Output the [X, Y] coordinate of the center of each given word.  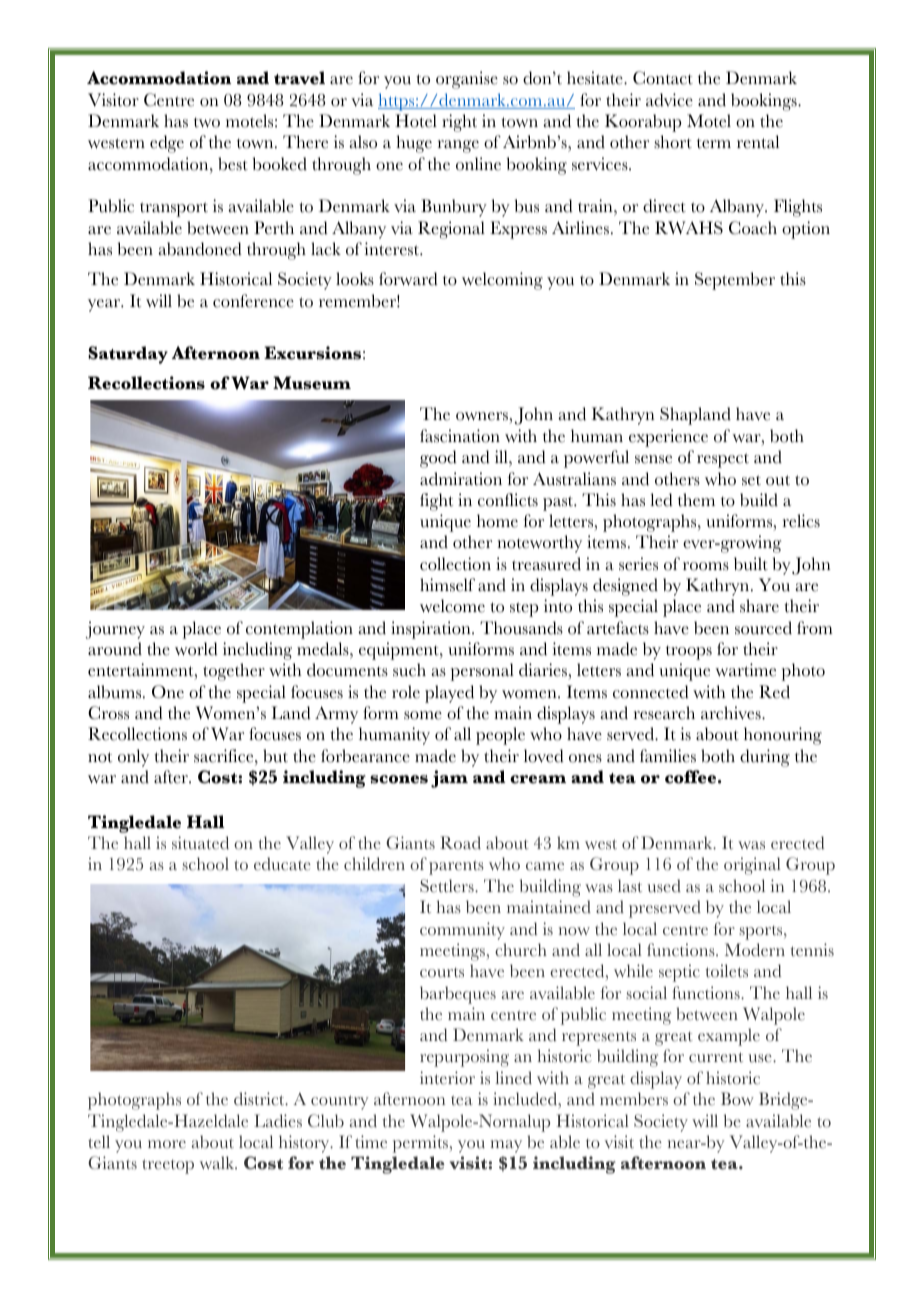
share [759, 606]
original [752, 866]
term [714, 143]
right [459, 123]
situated [200, 843]
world [196, 649]
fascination [460, 436]
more [167, 1144]
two [207, 122]
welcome [452, 606]
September [735, 281]
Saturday [128, 355]
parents [456, 867]
